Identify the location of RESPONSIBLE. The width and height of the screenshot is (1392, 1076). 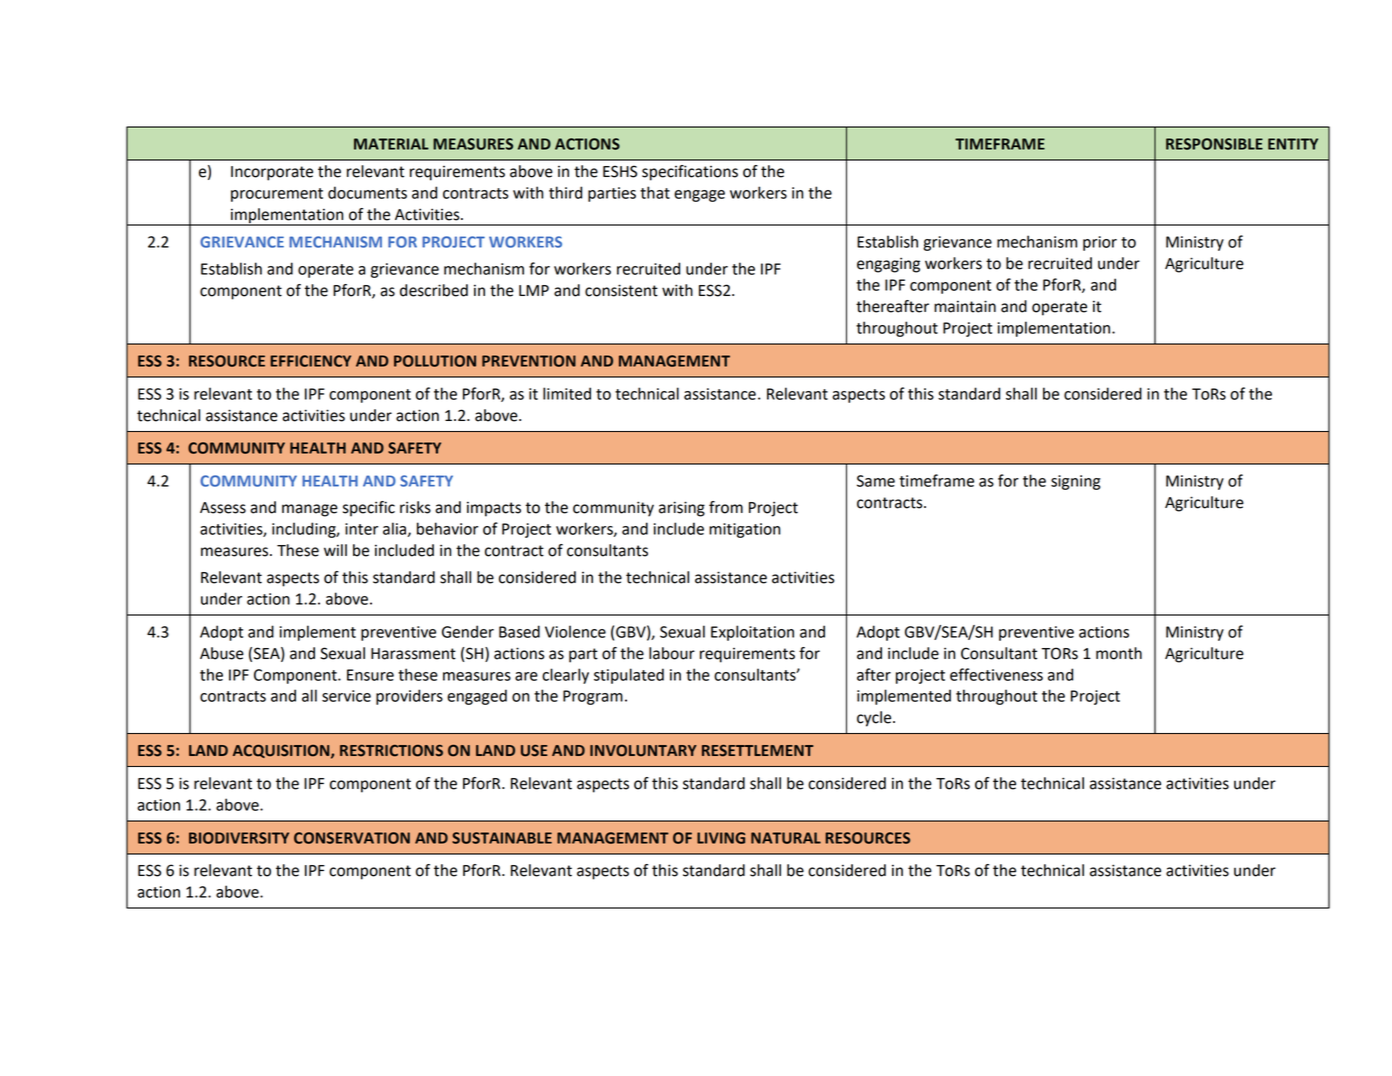
(1214, 144).
